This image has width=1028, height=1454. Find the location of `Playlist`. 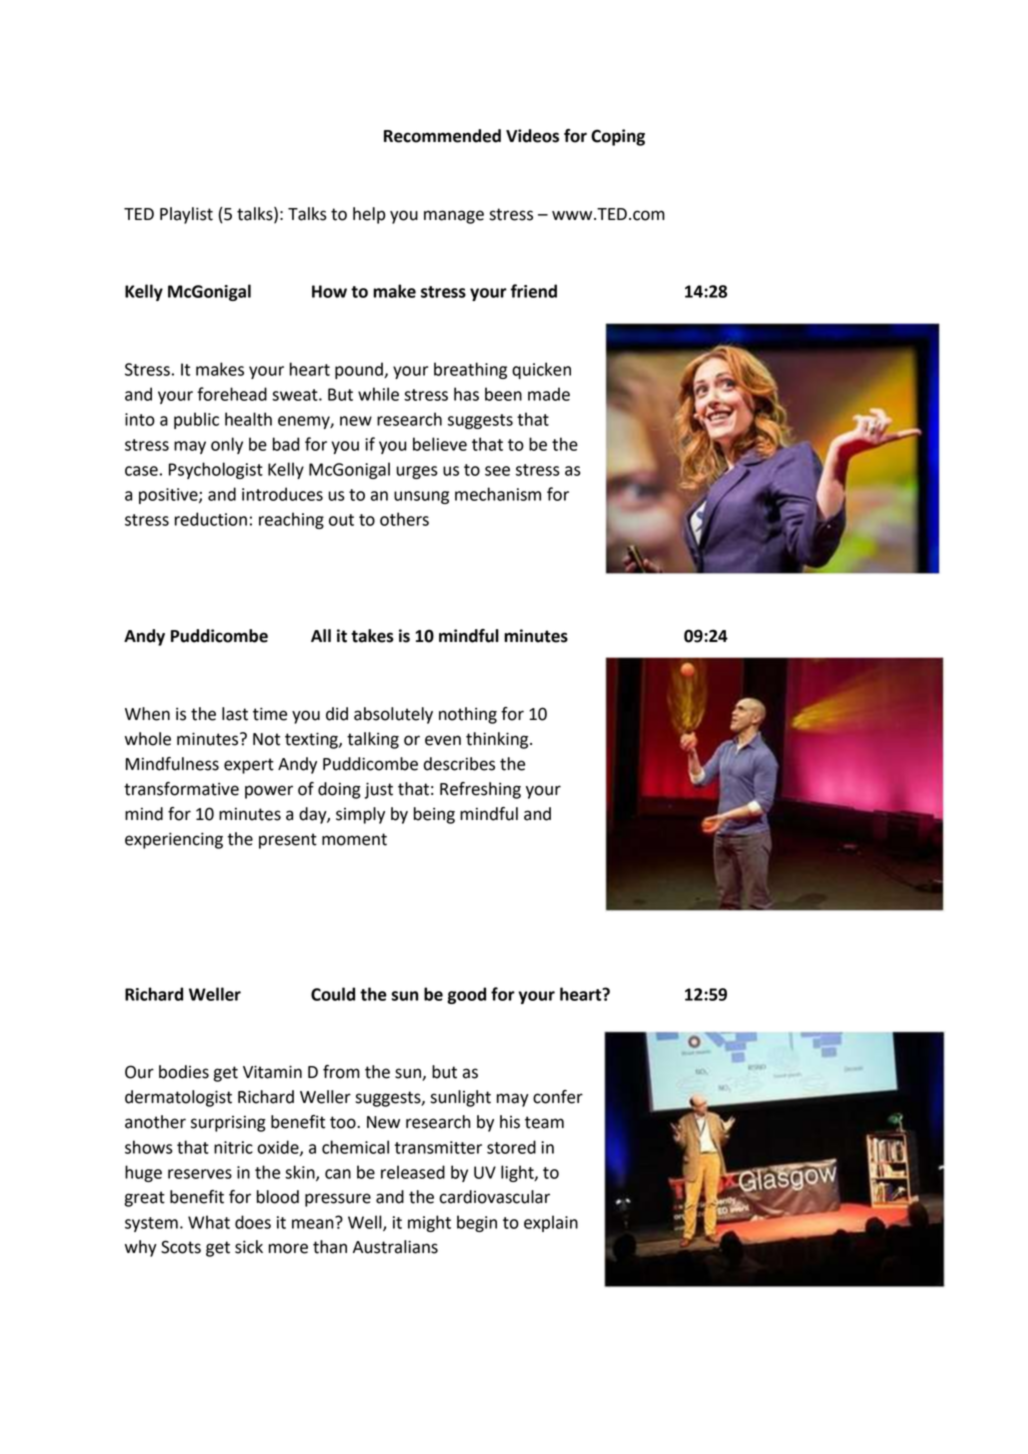

Playlist is located at coordinates (186, 215).
